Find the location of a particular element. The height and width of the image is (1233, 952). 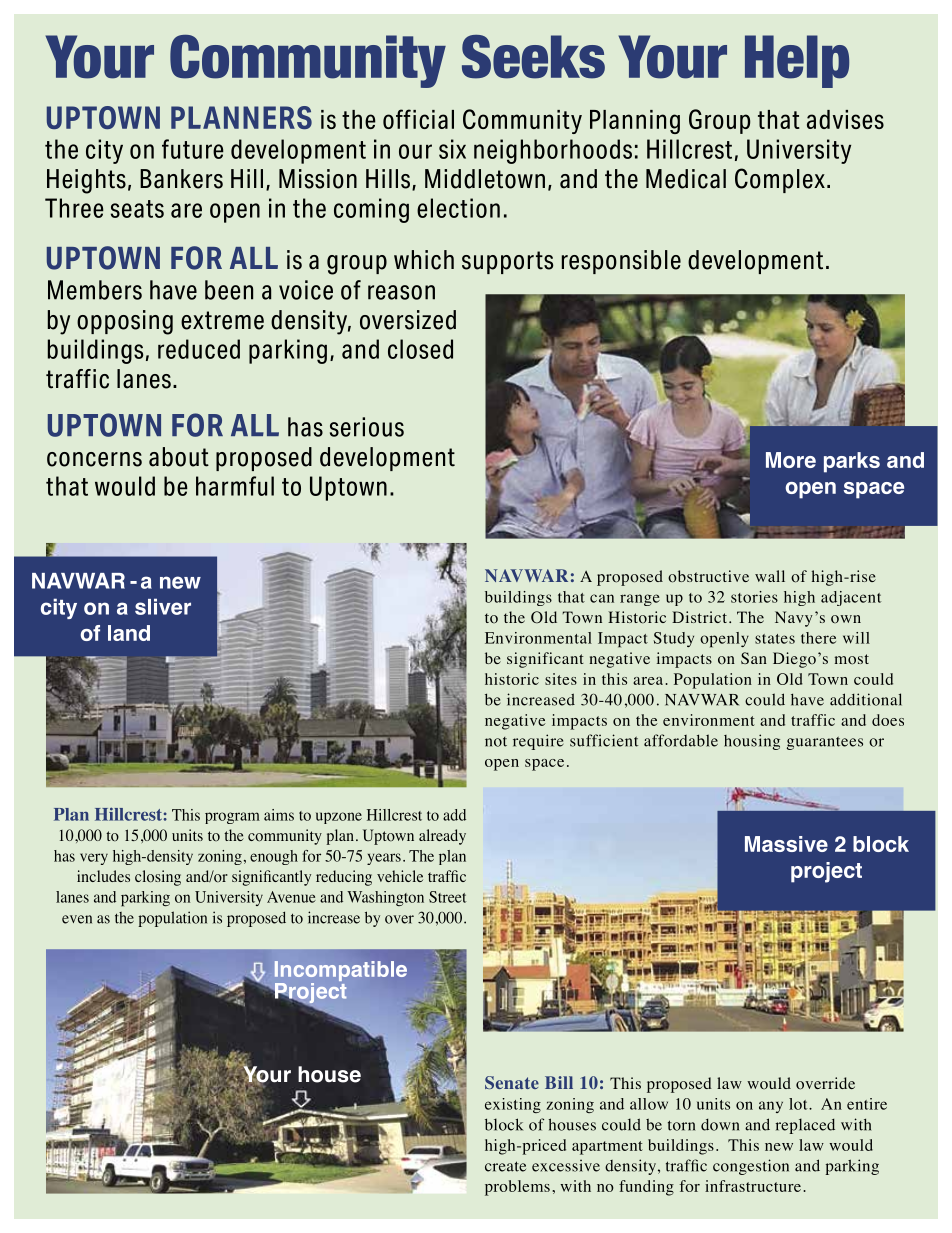

Seeks is located at coordinates (533, 57).
